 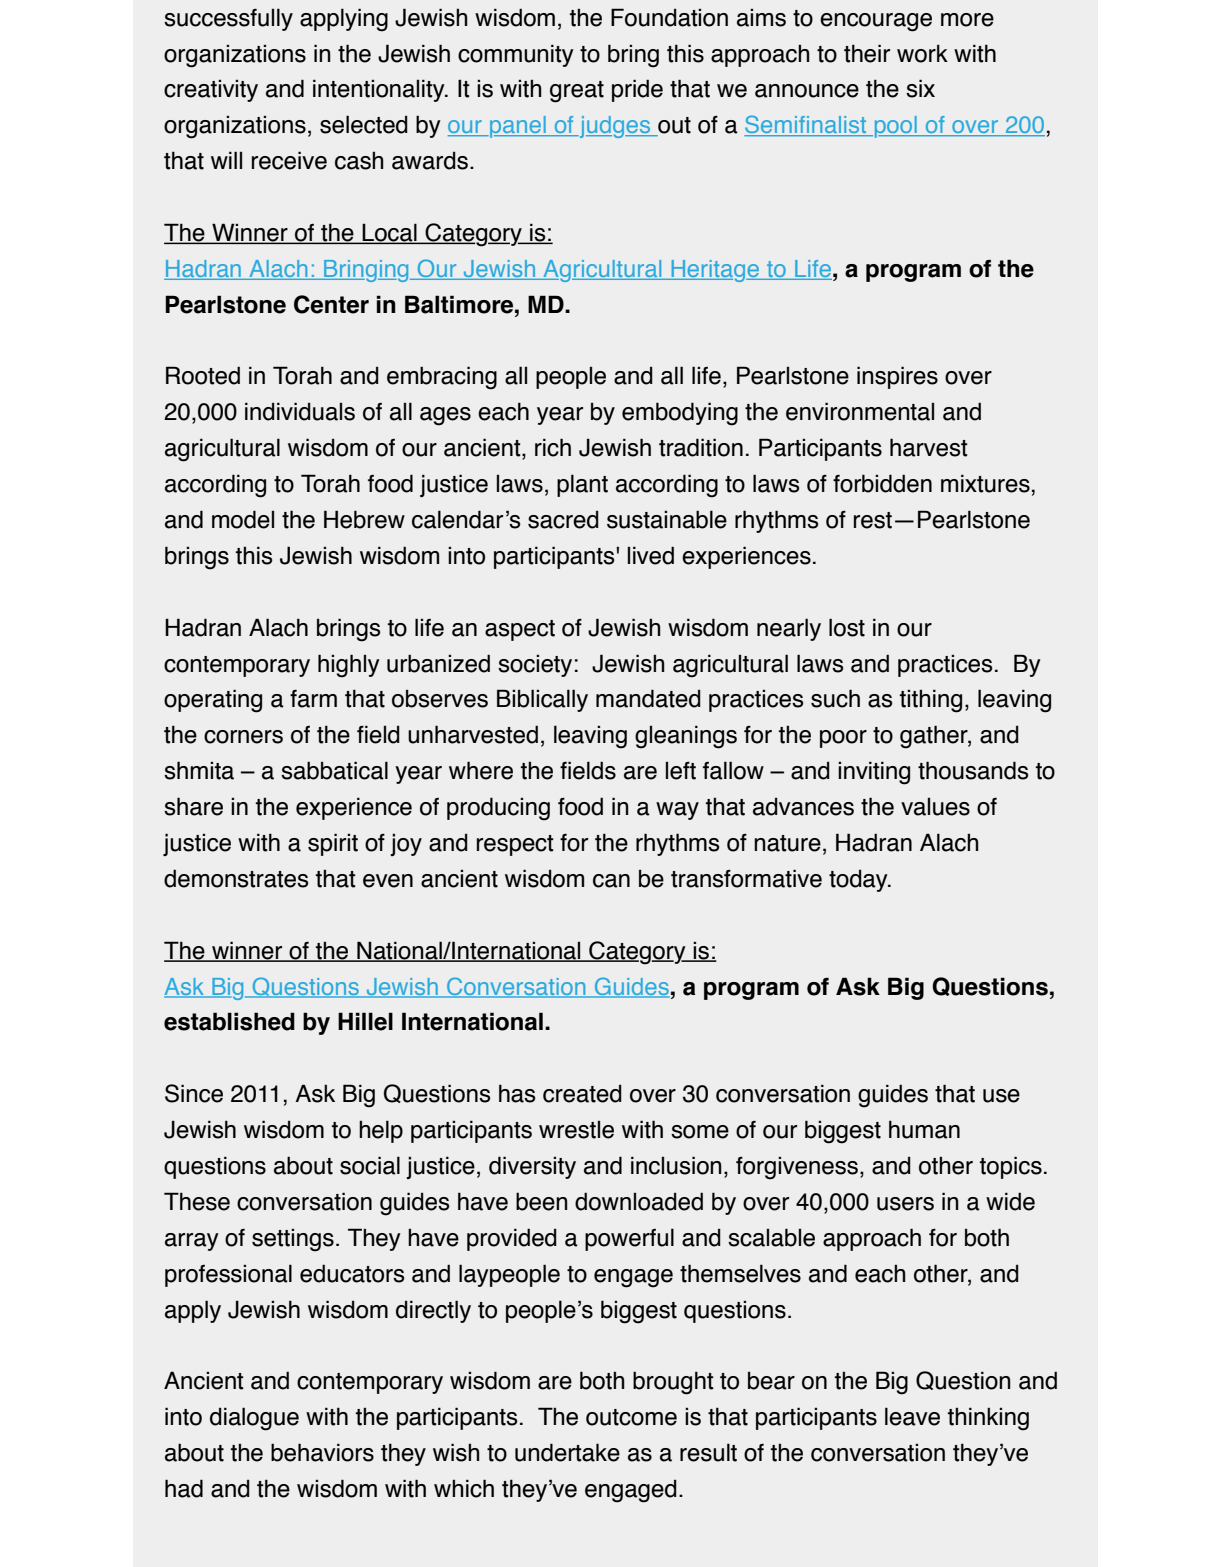 What do you see at coordinates (922, 53) in the page?
I see `work` at bounding box center [922, 53].
